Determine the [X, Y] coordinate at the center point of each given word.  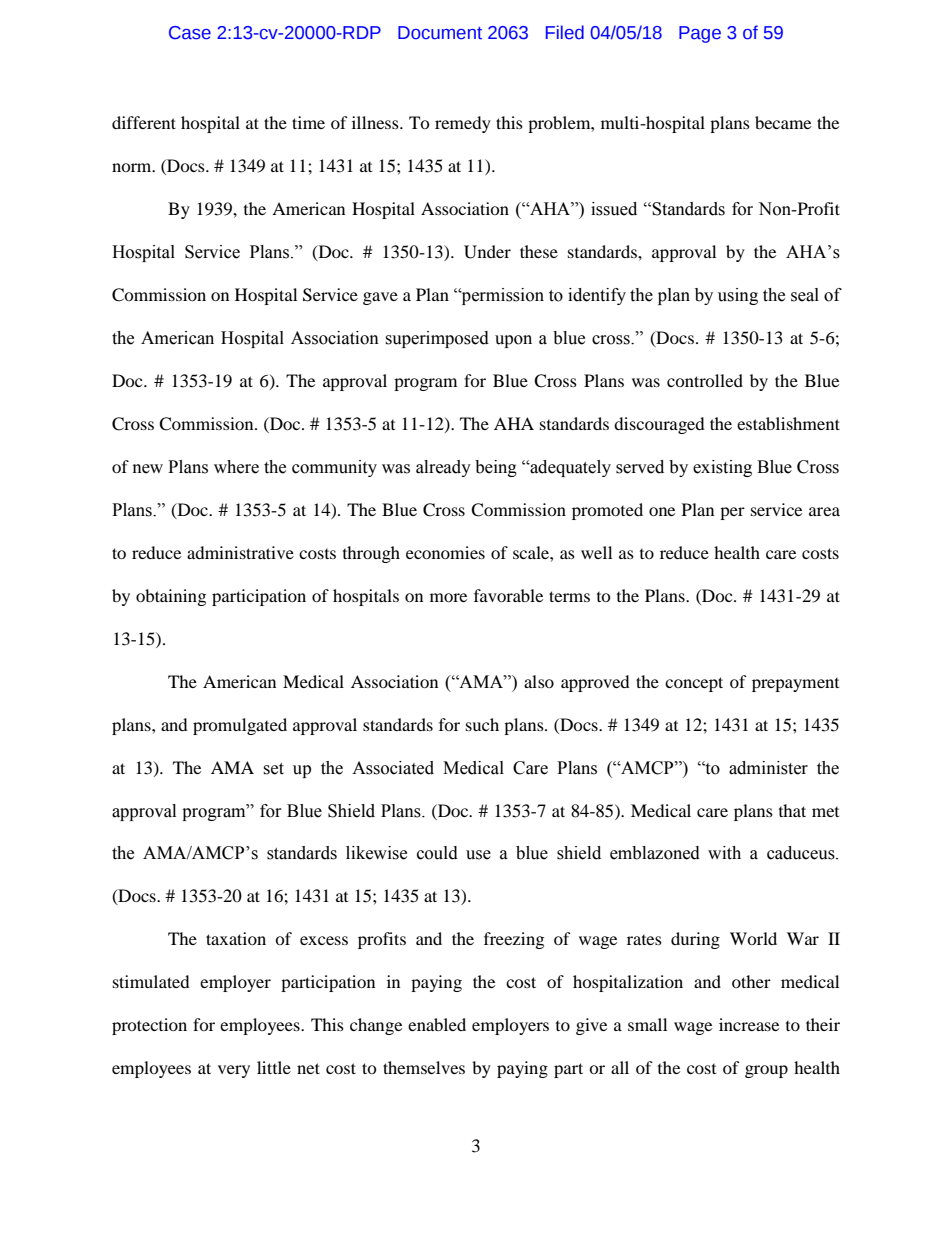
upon [513, 341]
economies [445, 552]
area [824, 511]
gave [380, 298]
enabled [437, 1024]
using [738, 296]
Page [700, 34]
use [478, 855]
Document [440, 33]
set [273, 769]
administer [768, 768]
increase [749, 1024]
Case [190, 33]
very [234, 1071]
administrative [240, 552]
